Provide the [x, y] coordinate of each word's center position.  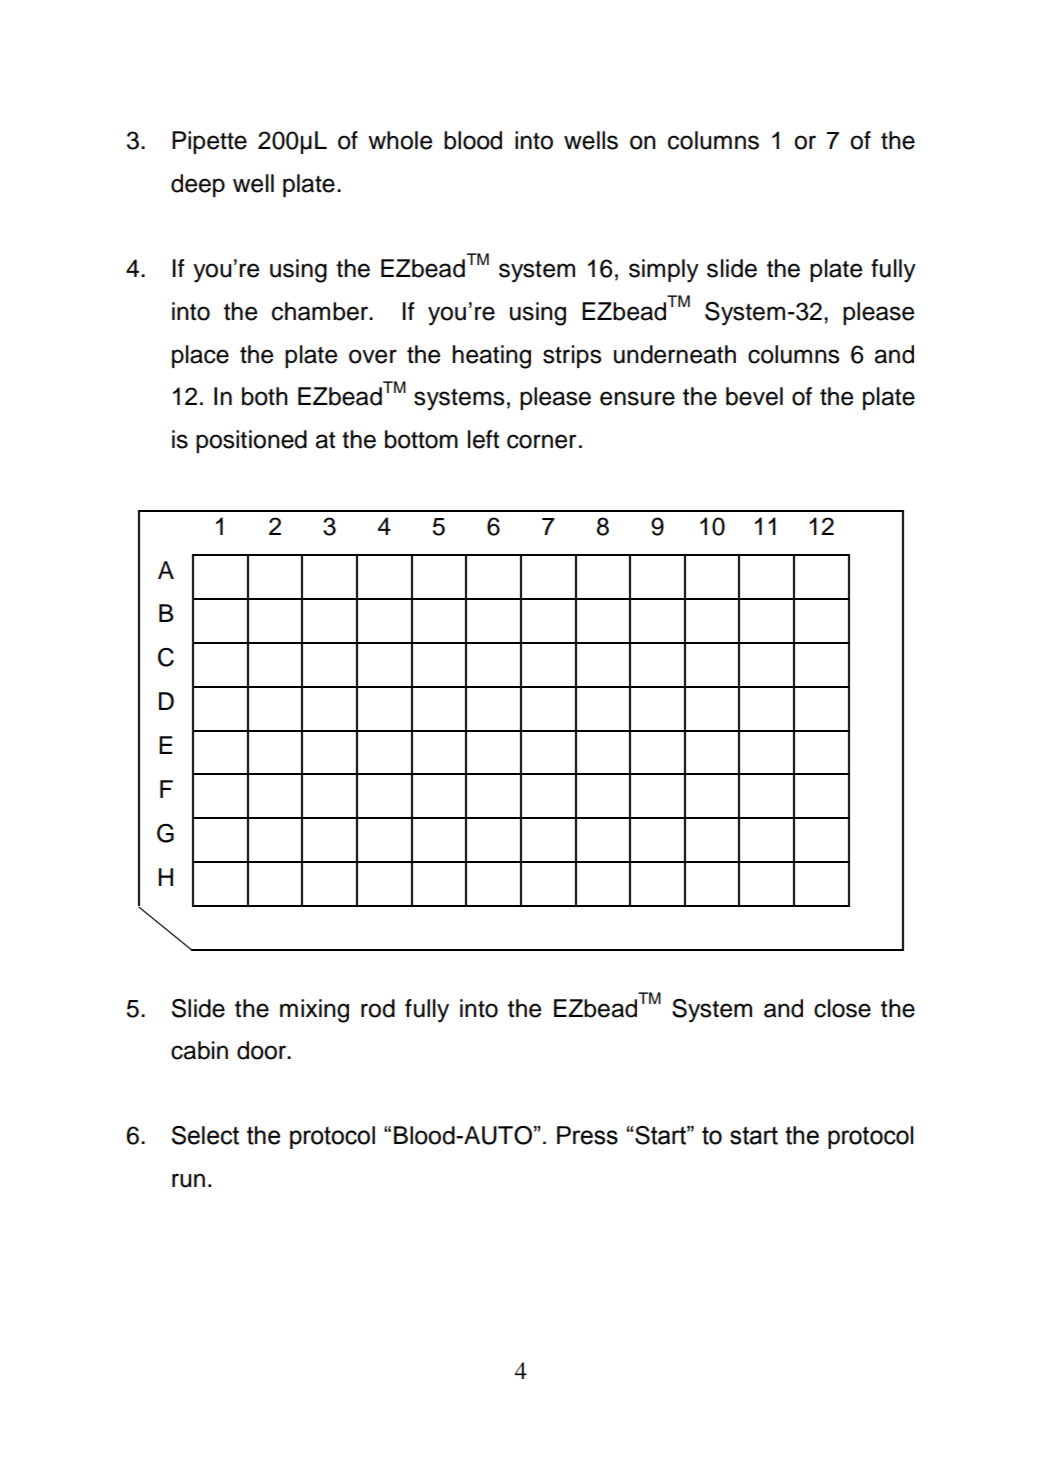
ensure [637, 398]
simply [664, 271]
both [265, 396]
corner [541, 441]
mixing [314, 1011]
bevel [754, 396]
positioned [251, 441]
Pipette [209, 142]
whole [400, 140]
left [483, 439]
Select [205, 1135]
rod [378, 1008]
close [842, 1008]
